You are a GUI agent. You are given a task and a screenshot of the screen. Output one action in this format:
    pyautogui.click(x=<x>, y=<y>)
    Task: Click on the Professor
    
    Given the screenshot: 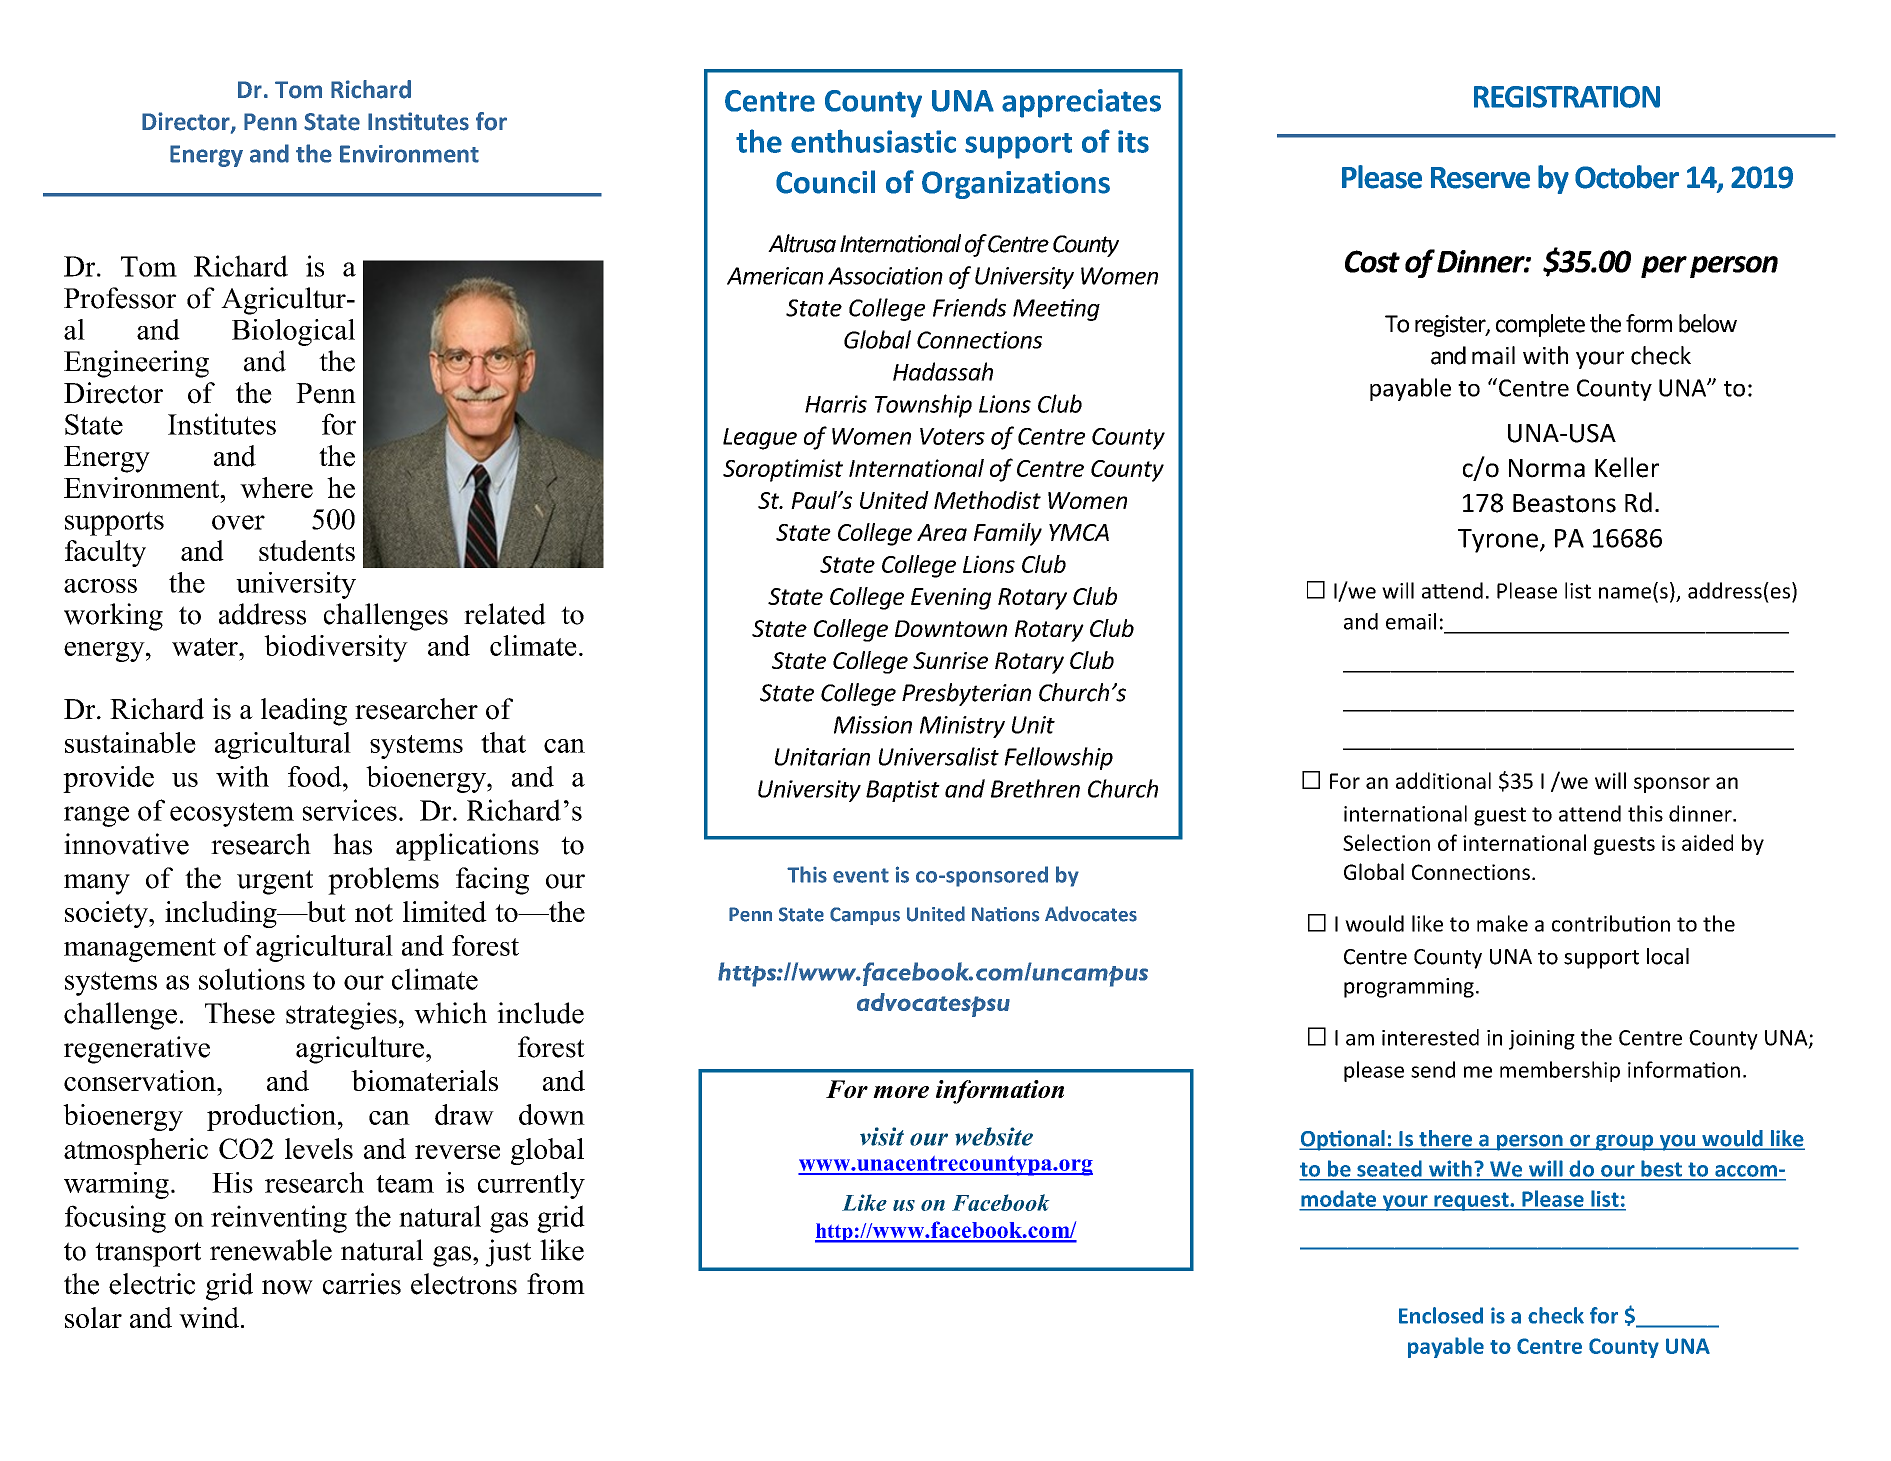 What is the action you would take?
    pyautogui.click(x=120, y=298)
